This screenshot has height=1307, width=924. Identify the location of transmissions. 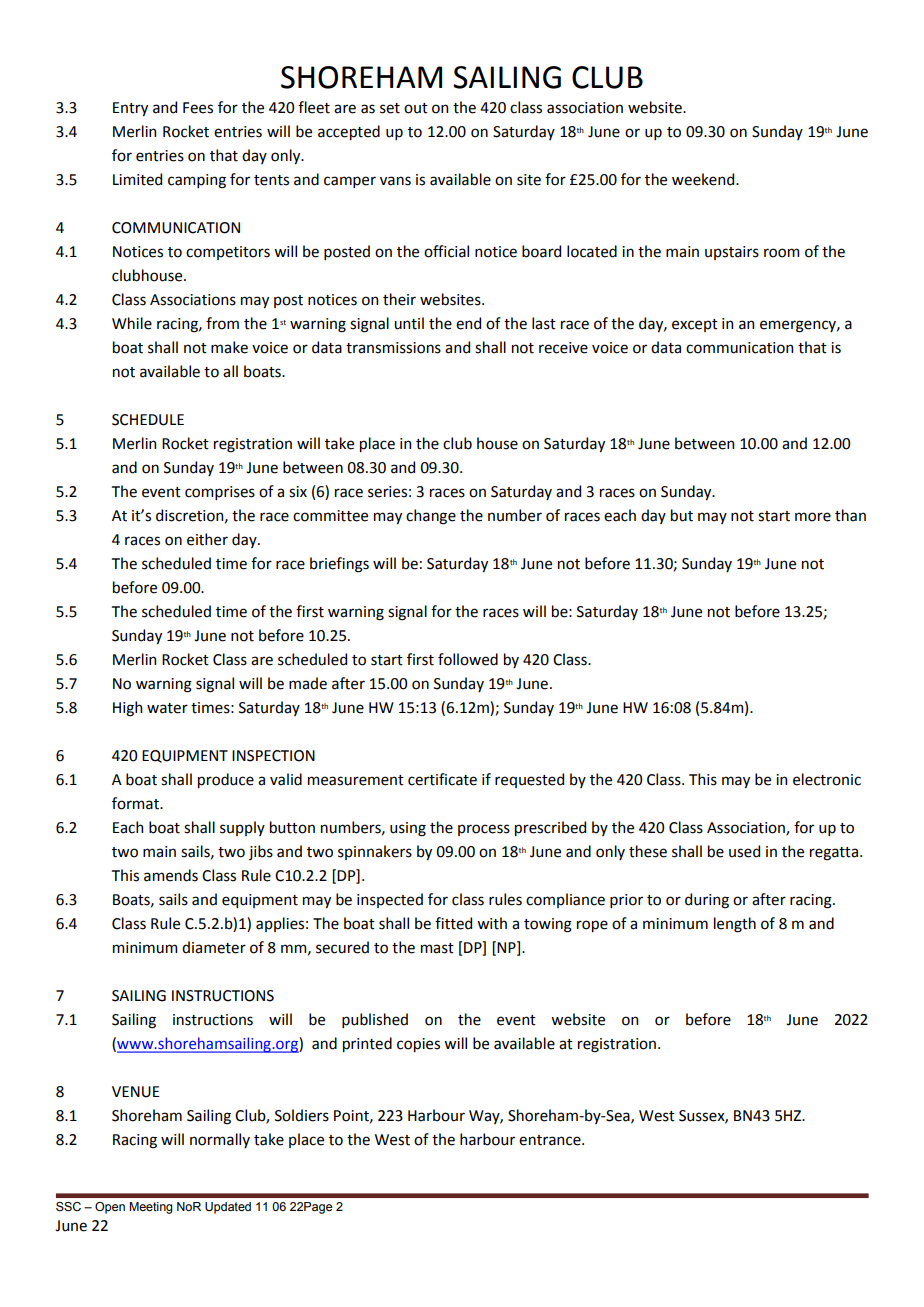
(393, 348).
